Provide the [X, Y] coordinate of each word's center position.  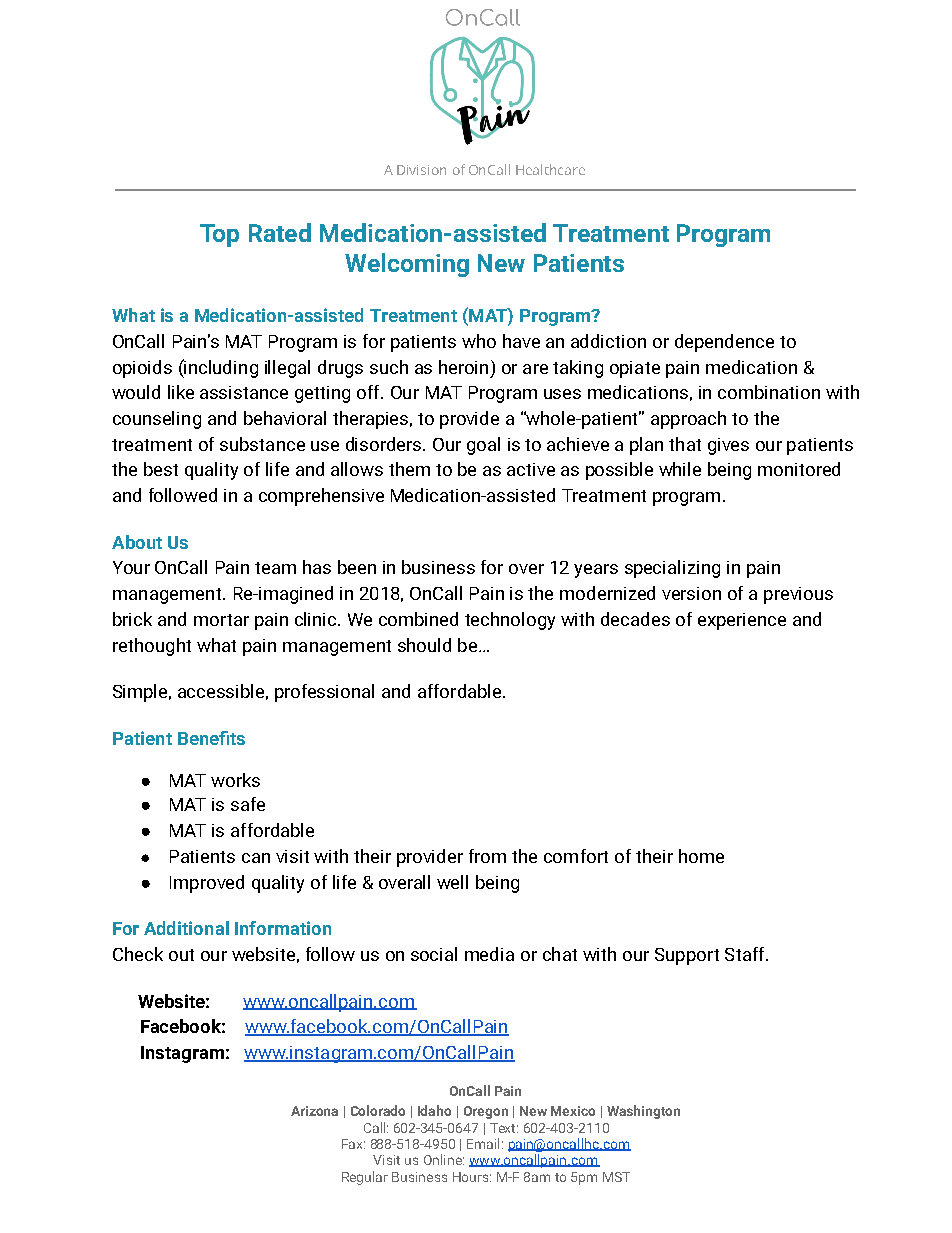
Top [219, 235]
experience [742, 621]
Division [421, 170]
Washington [643, 1112]
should [424, 645]
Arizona [314, 1111]
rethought [152, 647]
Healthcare [550, 169]
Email [483, 1143]
